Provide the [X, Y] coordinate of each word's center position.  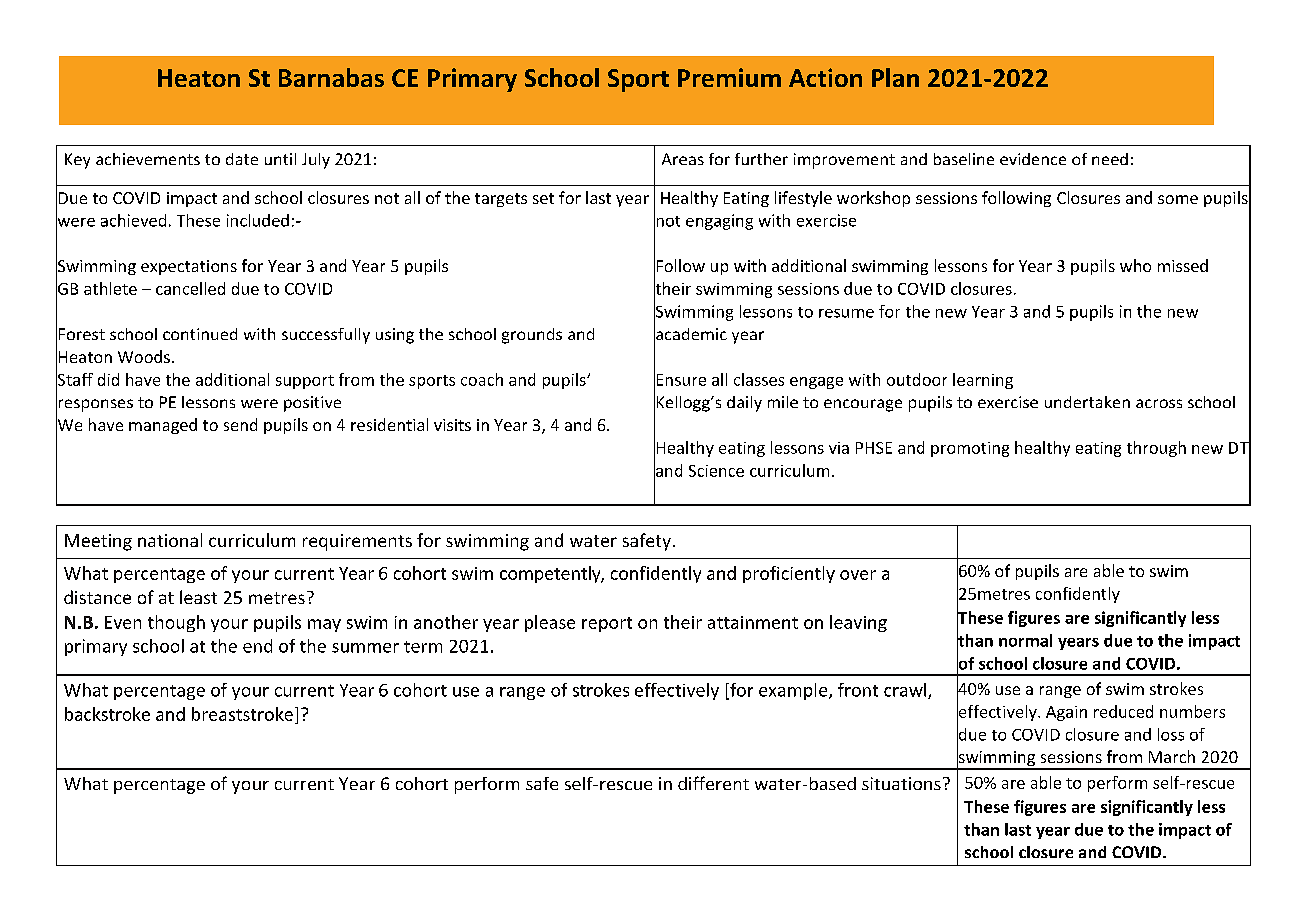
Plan [895, 77]
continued [200, 334]
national [170, 540]
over [858, 575]
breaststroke [242, 714]
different [713, 783]
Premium [729, 77]
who [1135, 265]
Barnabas [331, 77]
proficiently [789, 574]
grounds [532, 336]
